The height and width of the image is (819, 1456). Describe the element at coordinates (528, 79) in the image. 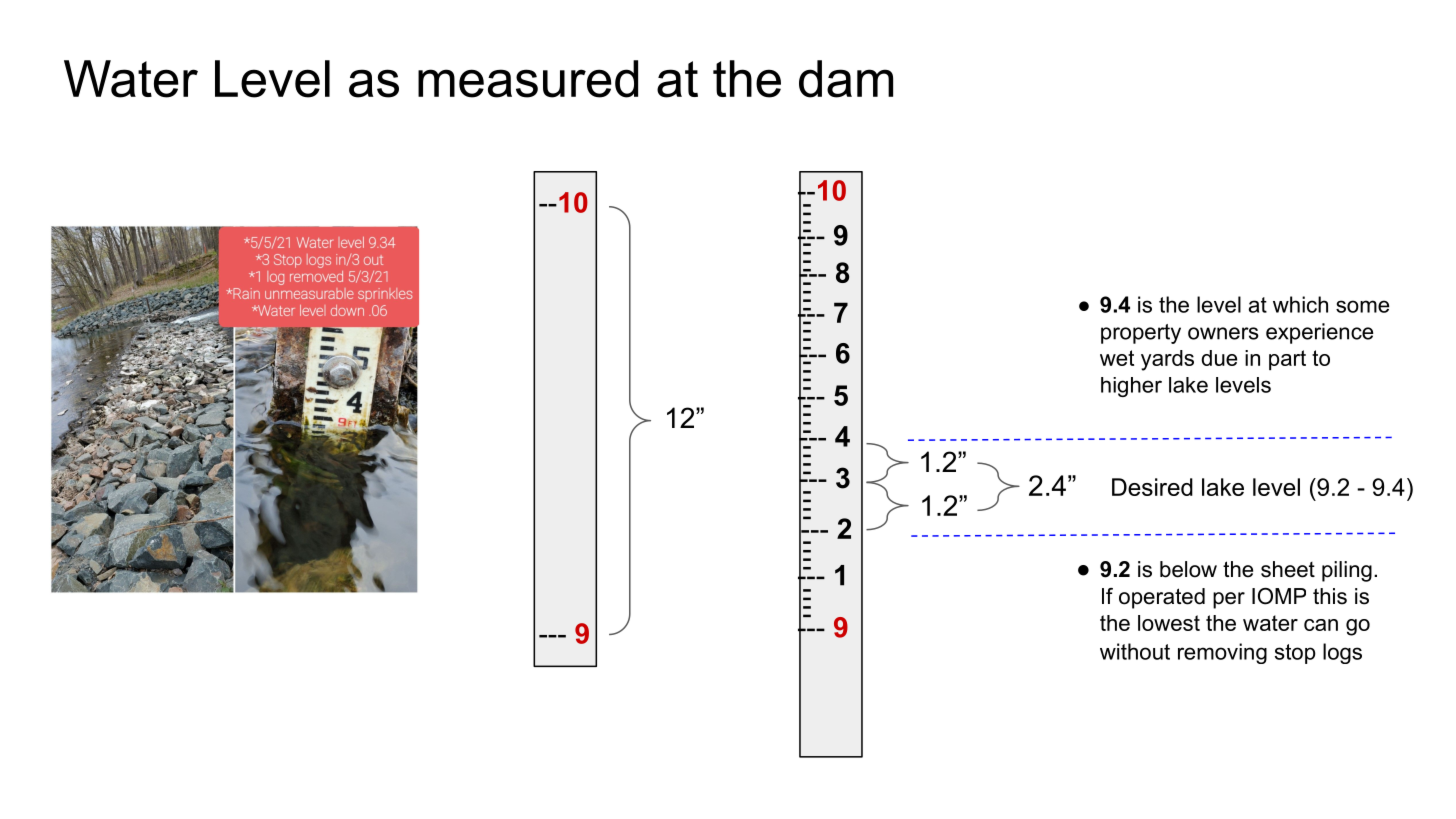

I see `measured` at that location.
